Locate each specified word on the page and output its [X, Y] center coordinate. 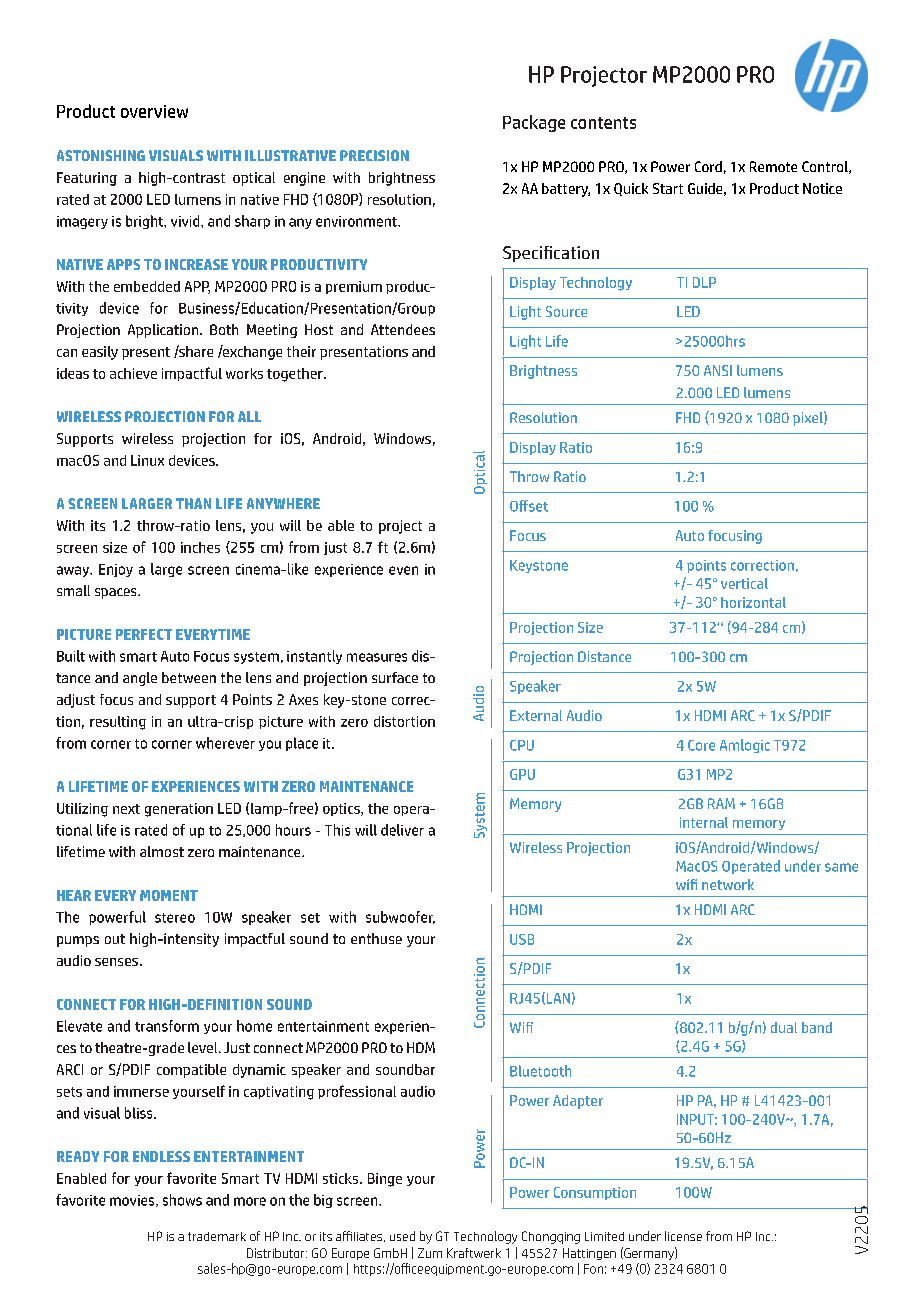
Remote [773, 166]
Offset [529, 506]
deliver [402, 830]
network [728, 884]
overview [154, 111]
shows [182, 1200]
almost [162, 851]
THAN [193, 503]
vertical [744, 583]
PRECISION [374, 155]
